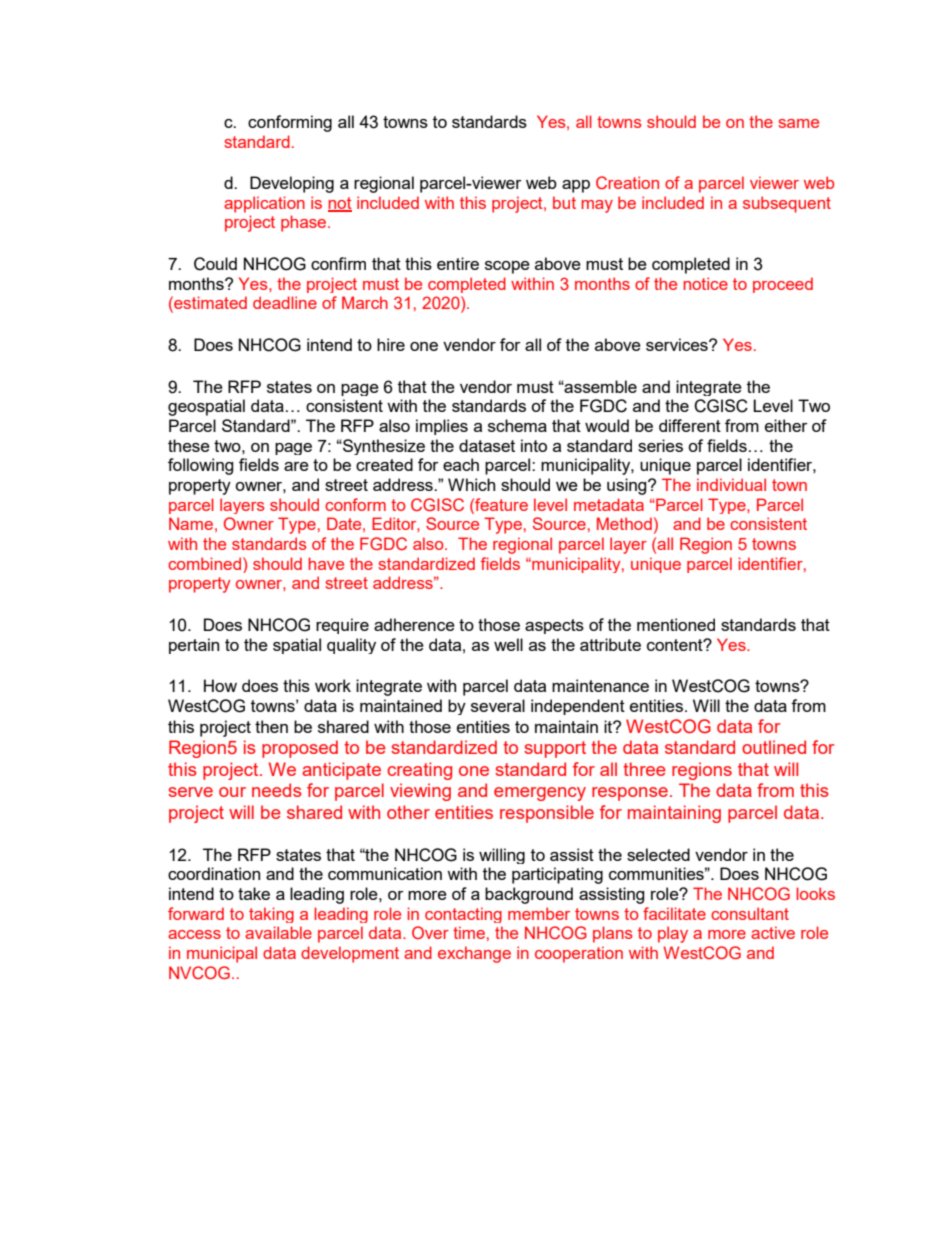 The width and height of the page is (952, 1233). Describe the element at coordinates (678, 344) in the page. I see `services` at that location.
